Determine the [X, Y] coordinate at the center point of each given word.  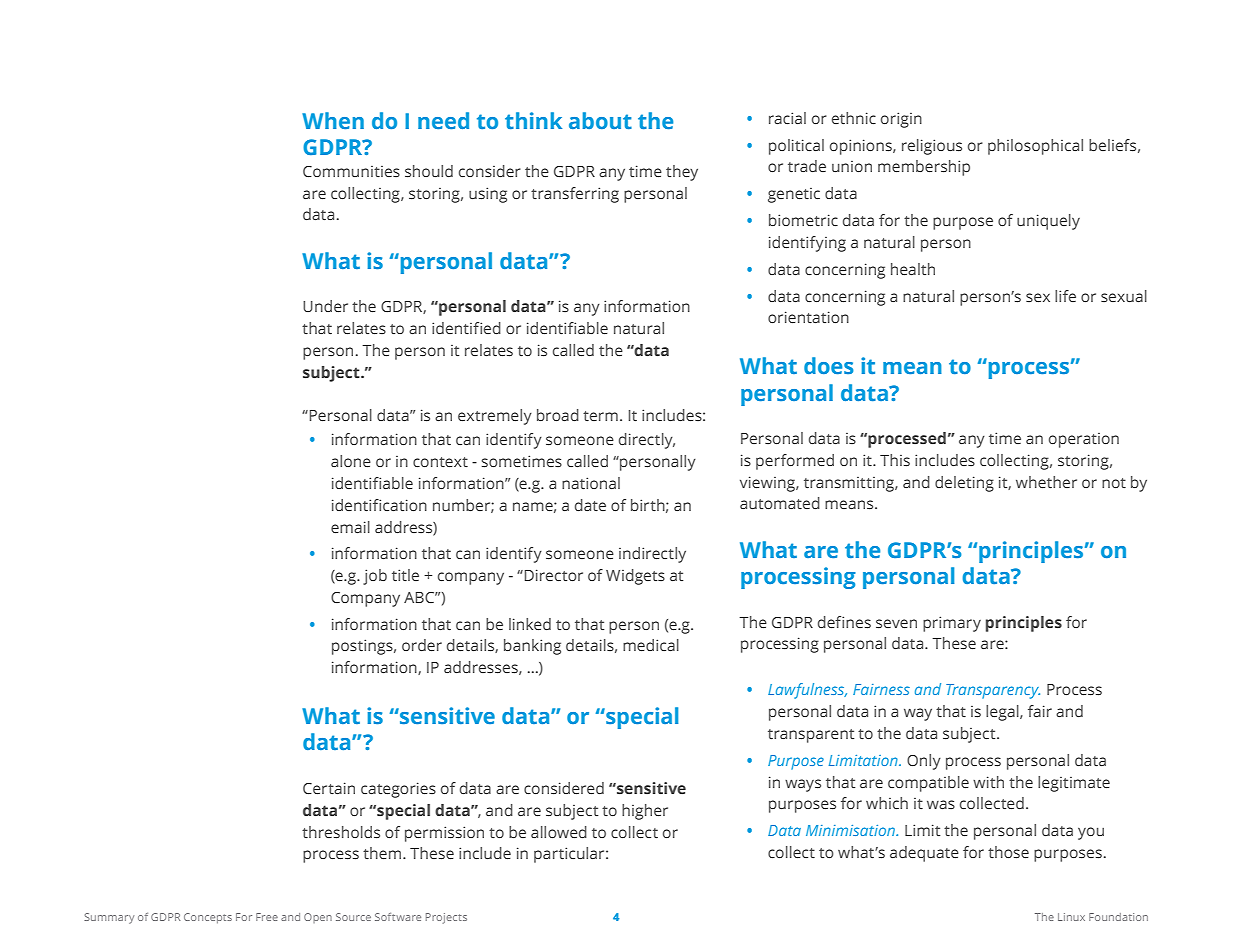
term [600, 416]
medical [651, 645]
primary [952, 624]
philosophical [1035, 147]
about [600, 120]
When [333, 120]
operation [1084, 440]
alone [351, 461]
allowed [559, 832]
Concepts [208, 918]
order [422, 645]
